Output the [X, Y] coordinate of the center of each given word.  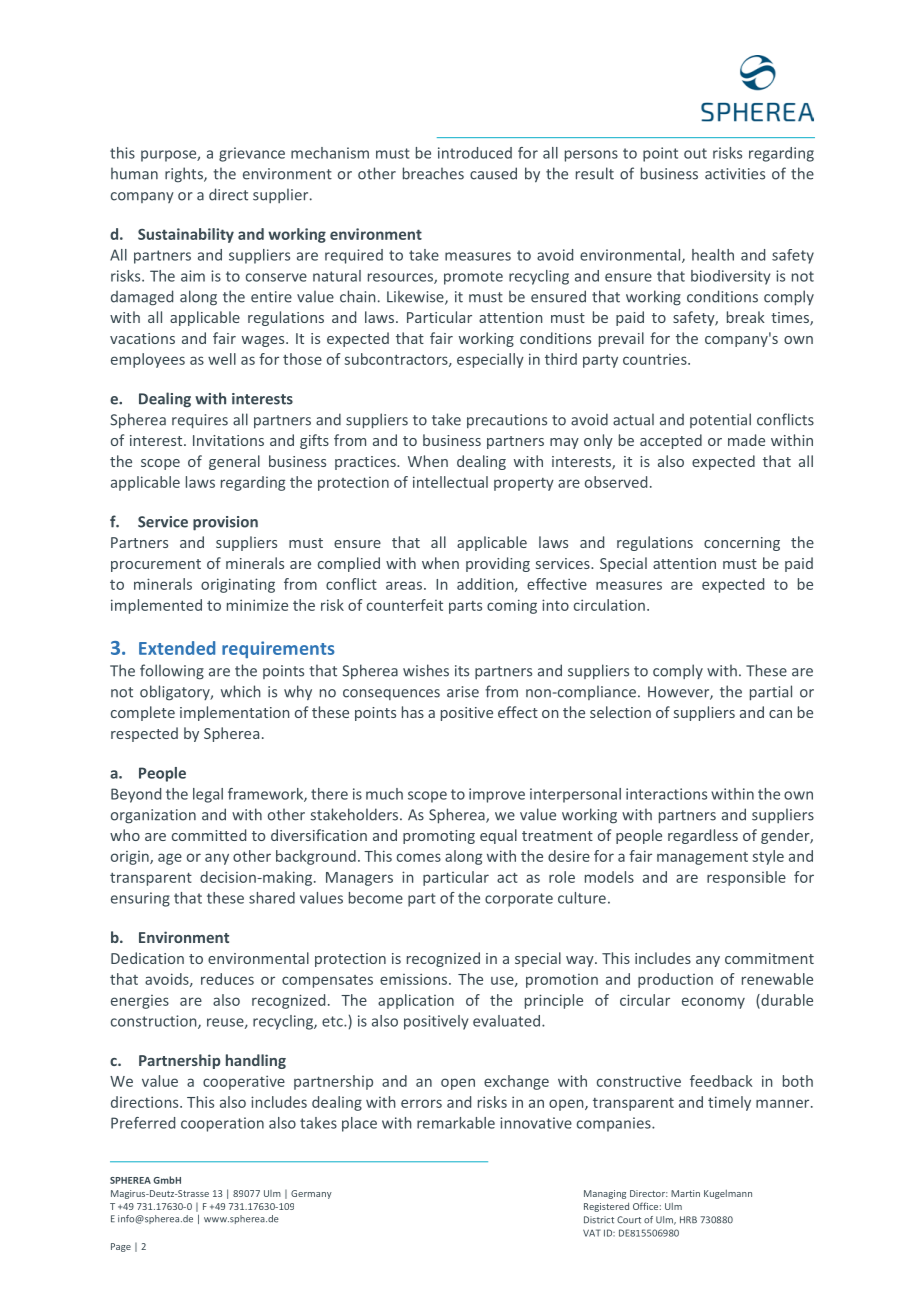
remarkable [456, 1123]
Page [121, 1247]
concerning [742, 544]
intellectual [450, 482]
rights [185, 175]
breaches [433, 173]
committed [209, 835]
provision [225, 523]
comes [419, 857]
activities [735, 174]
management [702, 858]
